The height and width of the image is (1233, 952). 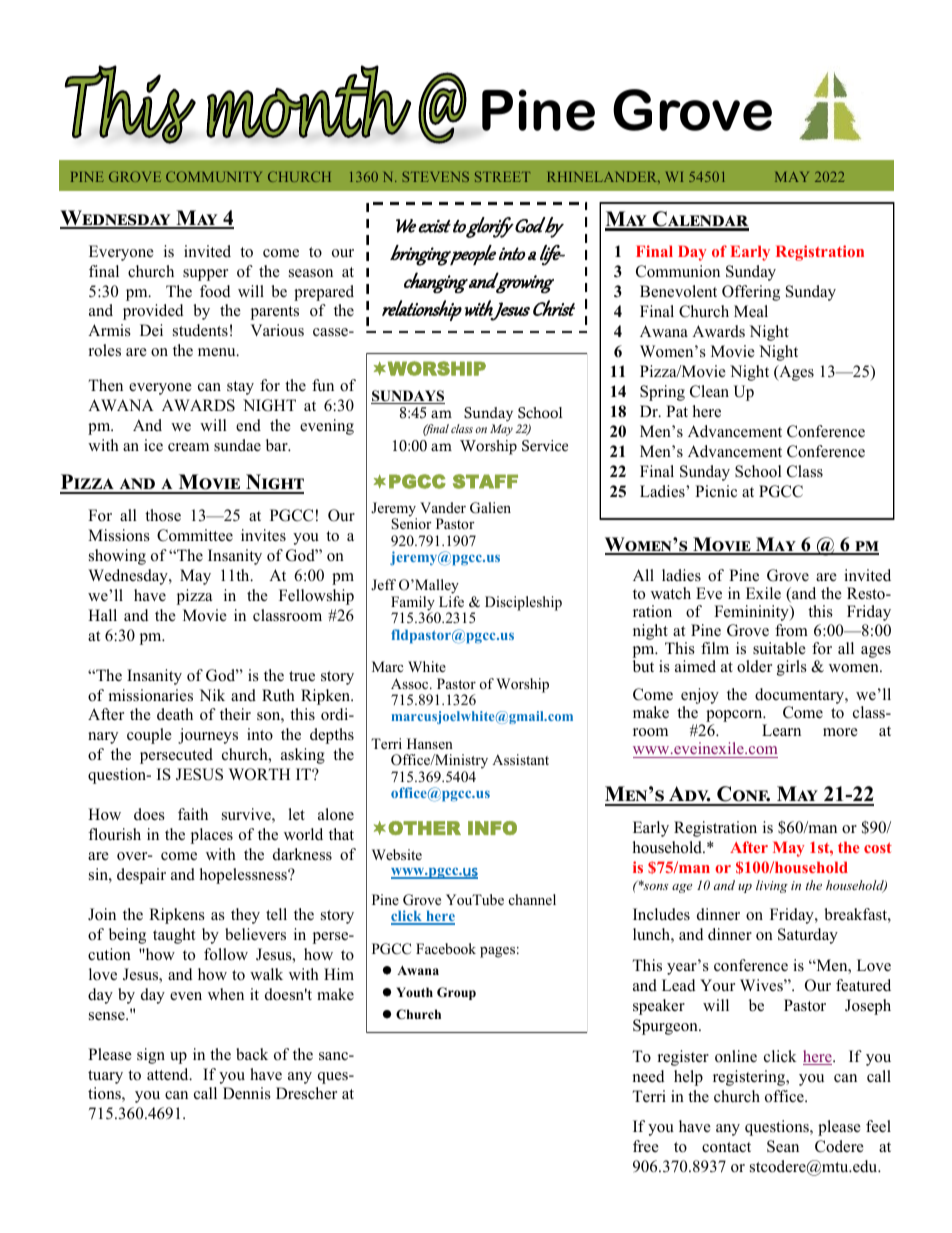 I want to click on taught, so click(x=174, y=936).
